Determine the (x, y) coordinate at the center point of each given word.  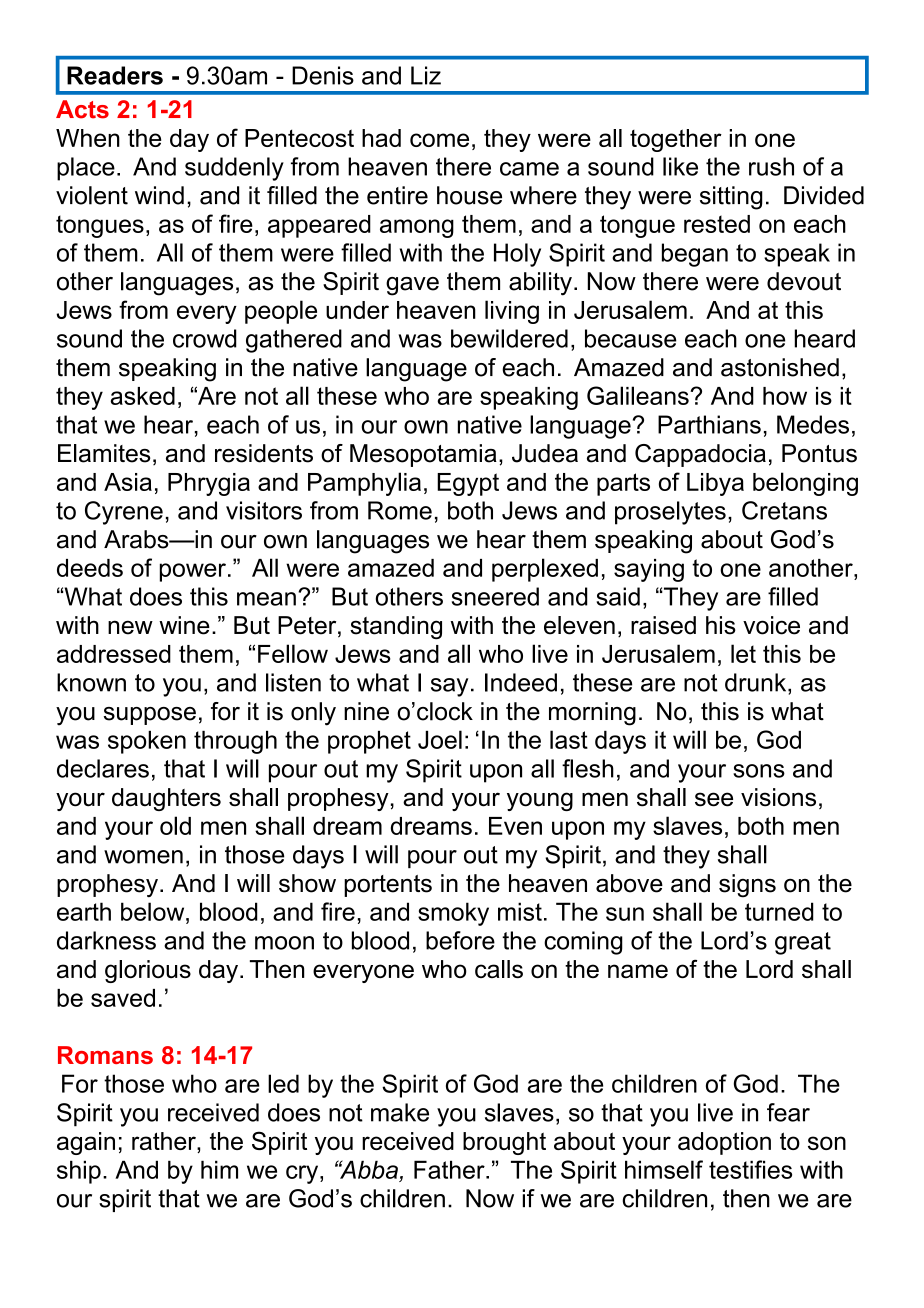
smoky (453, 914)
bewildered (509, 338)
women (143, 857)
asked (143, 396)
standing (396, 627)
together (676, 140)
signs (747, 886)
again (86, 1143)
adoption (724, 1143)
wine (184, 625)
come (439, 140)
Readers (115, 75)
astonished (780, 367)
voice (771, 625)
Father (450, 1169)
